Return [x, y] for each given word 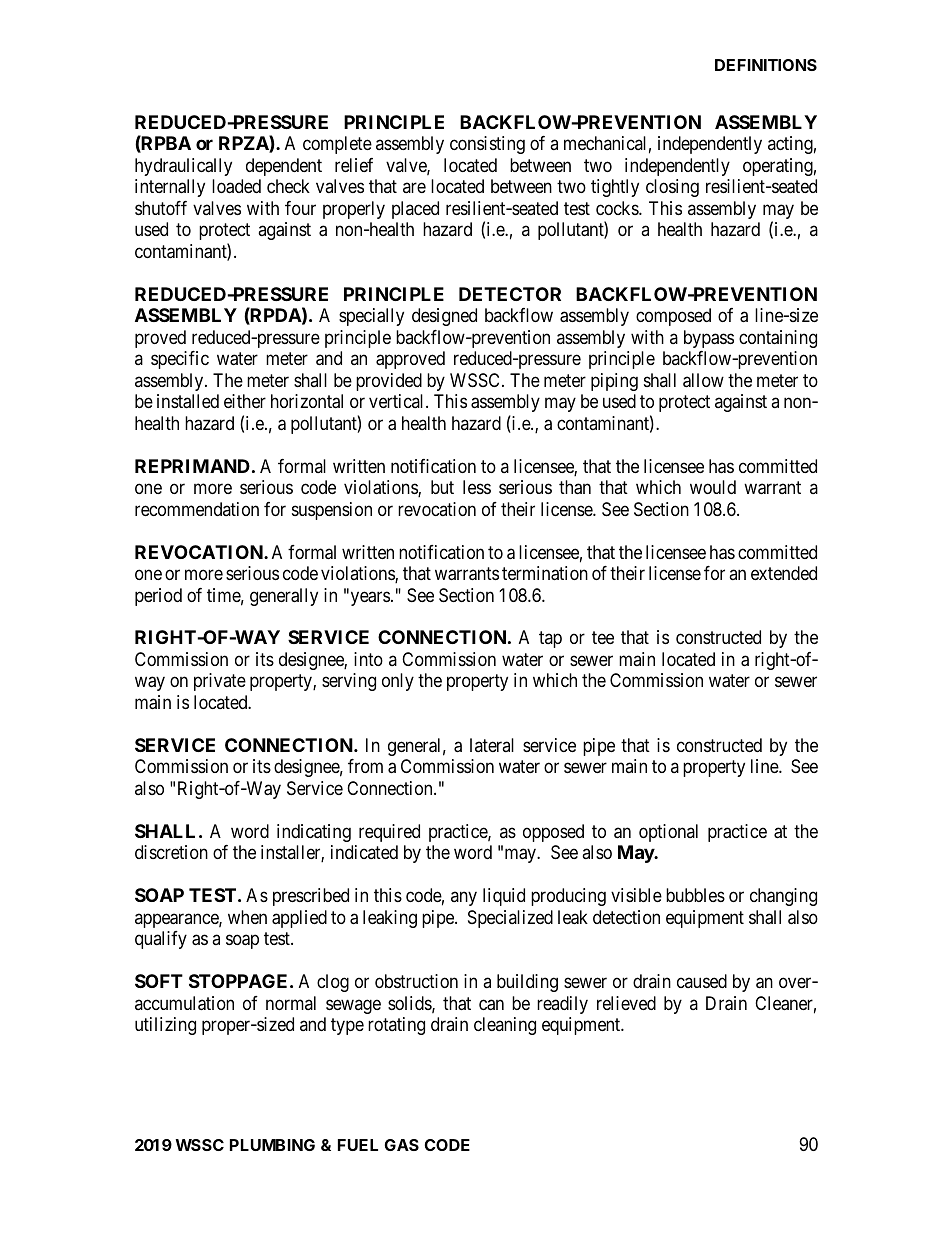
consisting [487, 145]
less [477, 487]
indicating [314, 833]
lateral [492, 745]
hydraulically [183, 167]
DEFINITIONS [766, 65]
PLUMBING [272, 1145]
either [245, 401]
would [713, 487]
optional [668, 833]
